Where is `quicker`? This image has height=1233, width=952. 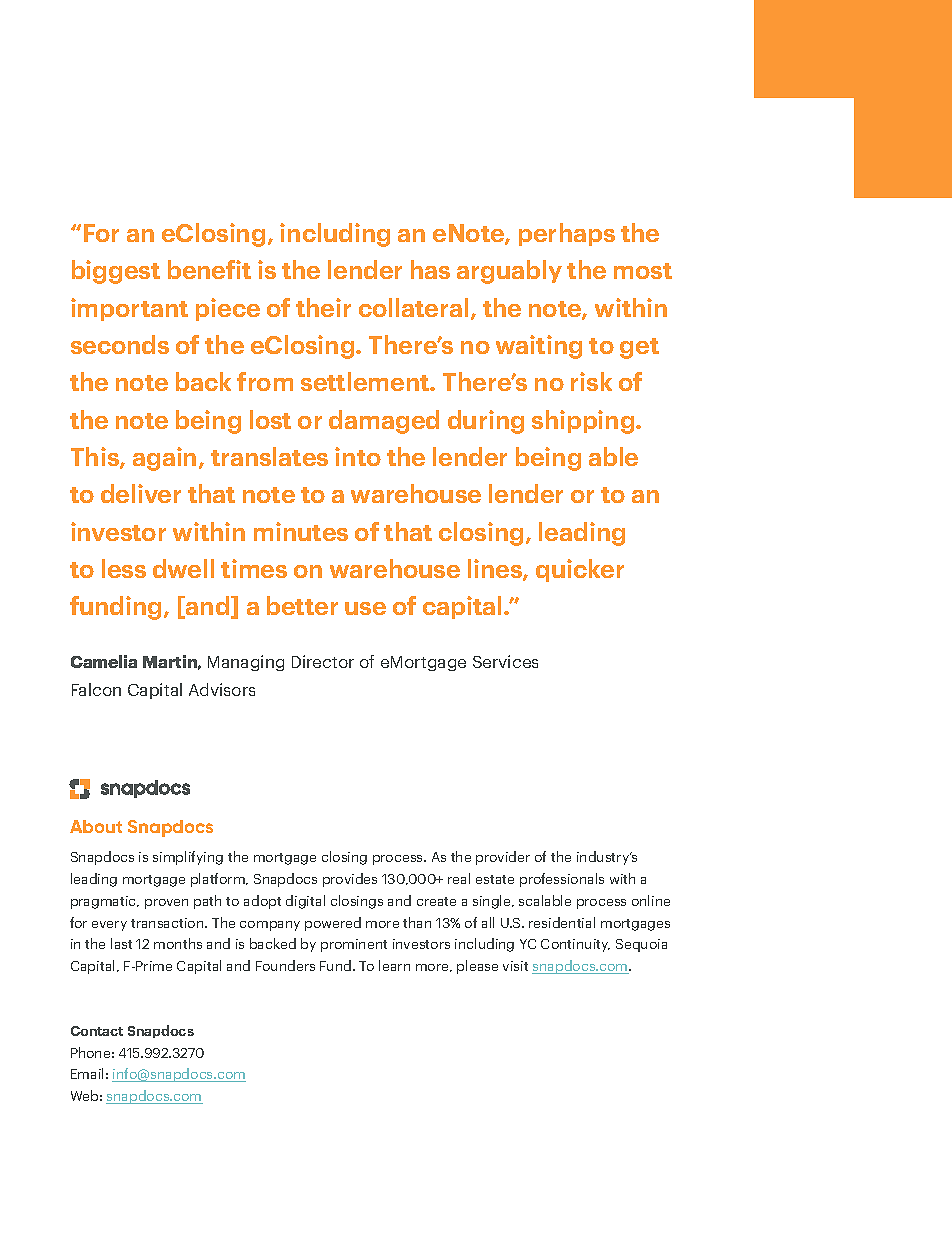
quicker is located at coordinates (580, 570).
